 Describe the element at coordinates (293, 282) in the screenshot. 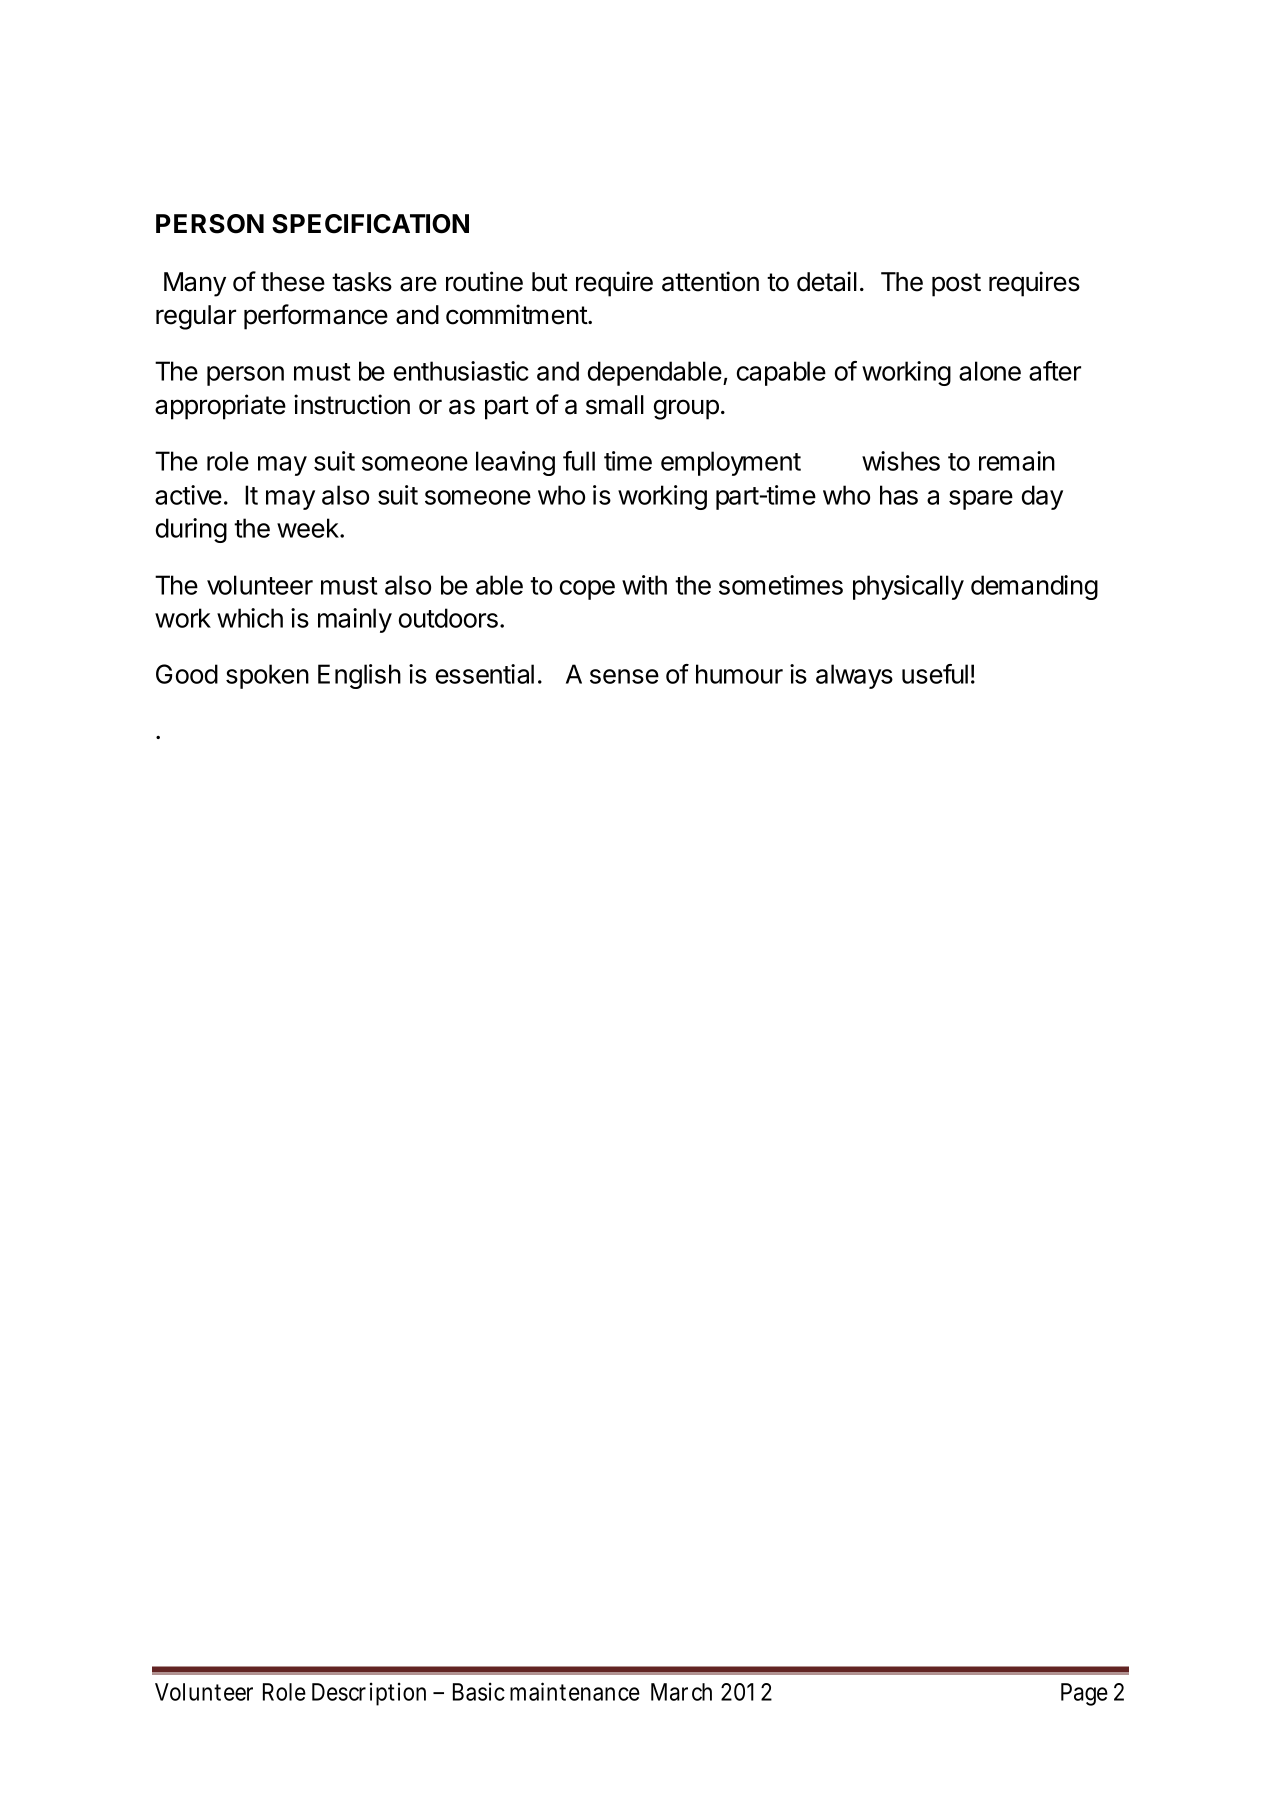

I see `these` at that location.
